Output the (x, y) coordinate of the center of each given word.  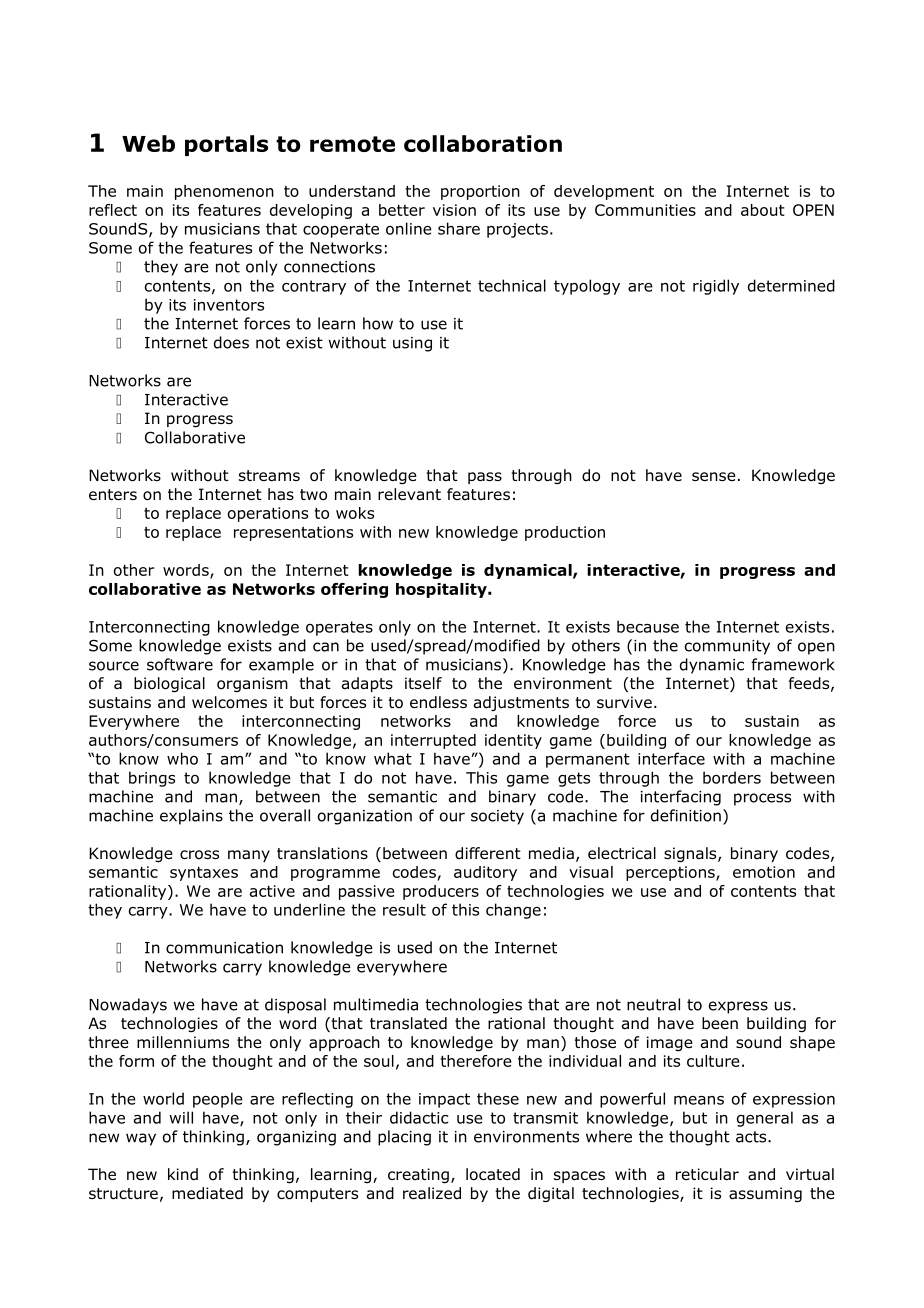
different (488, 853)
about (763, 210)
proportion (480, 192)
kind (183, 1174)
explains (191, 817)
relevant (409, 494)
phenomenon (224, 192)
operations (268, 514)
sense (714, 476)
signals (691, 854)
